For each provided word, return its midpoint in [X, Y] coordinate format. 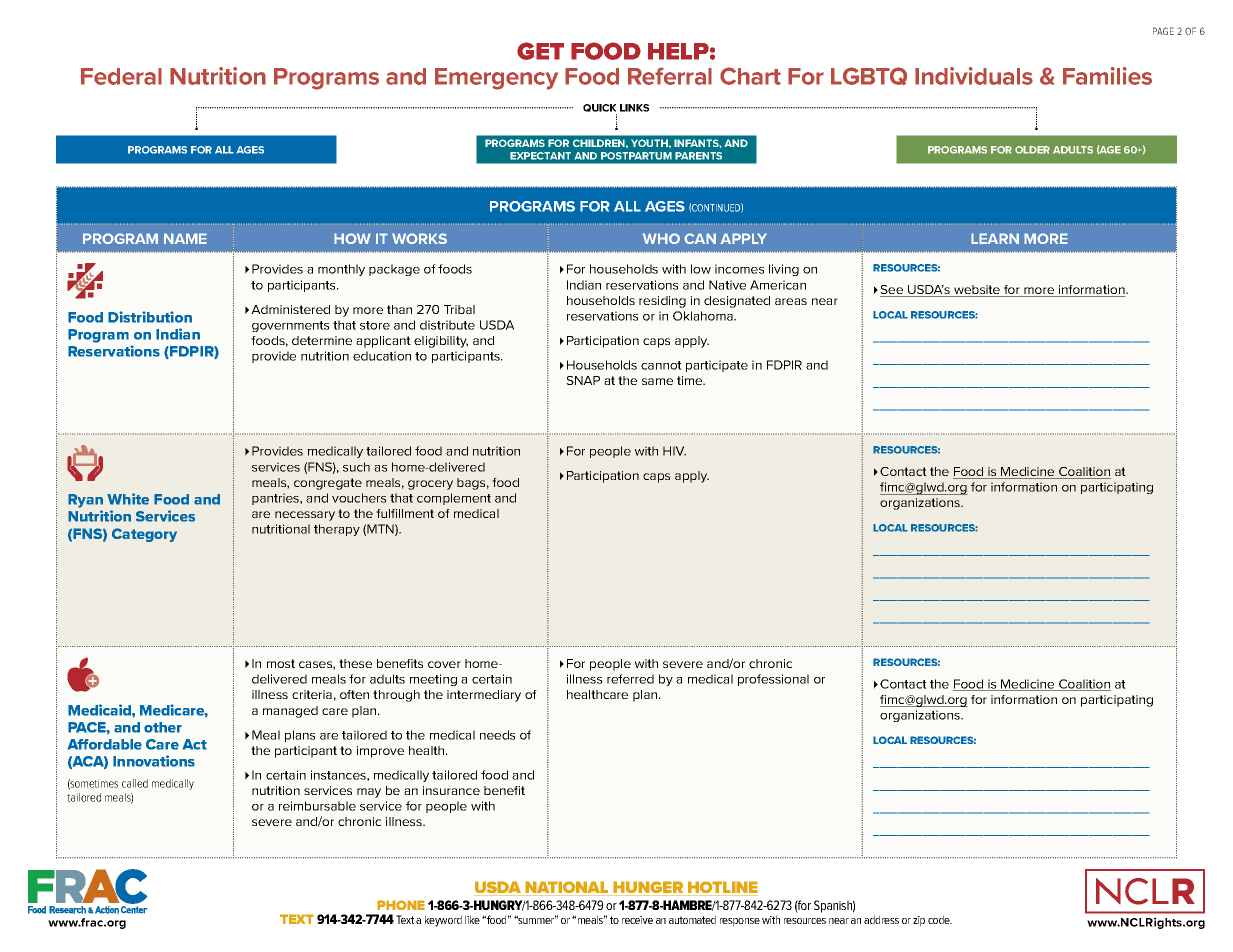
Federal [121, 76]
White [128, 499]
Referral [670, 76]
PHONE [401, 905]
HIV [674, 451]
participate [717, 366]
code [940, 919]
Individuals [974, 76]
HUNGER [648, 888]
